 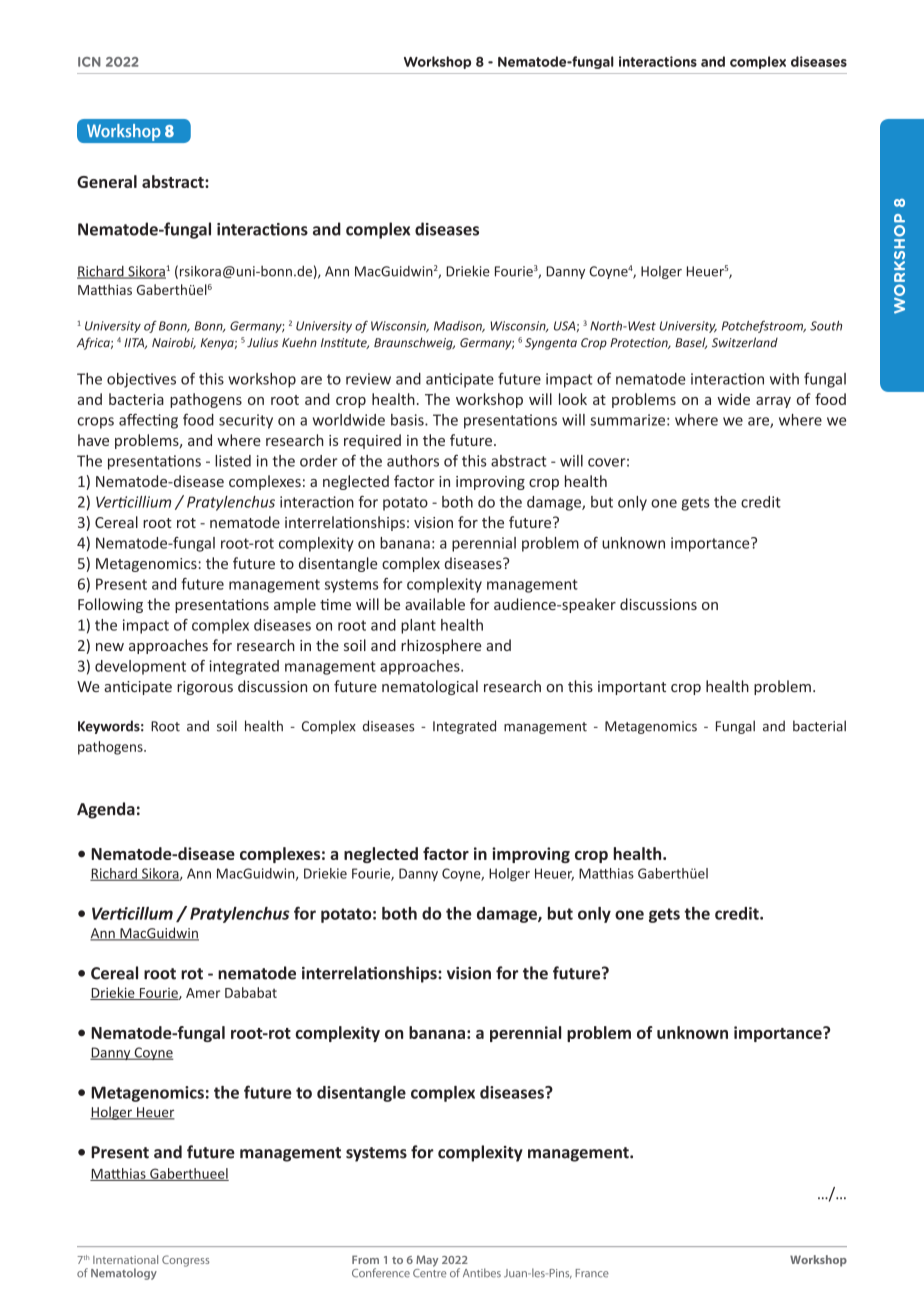 What do you see at coordinates (89, 62) in the screenshot?
I see `ICN` at bounding box center [89, 62].
